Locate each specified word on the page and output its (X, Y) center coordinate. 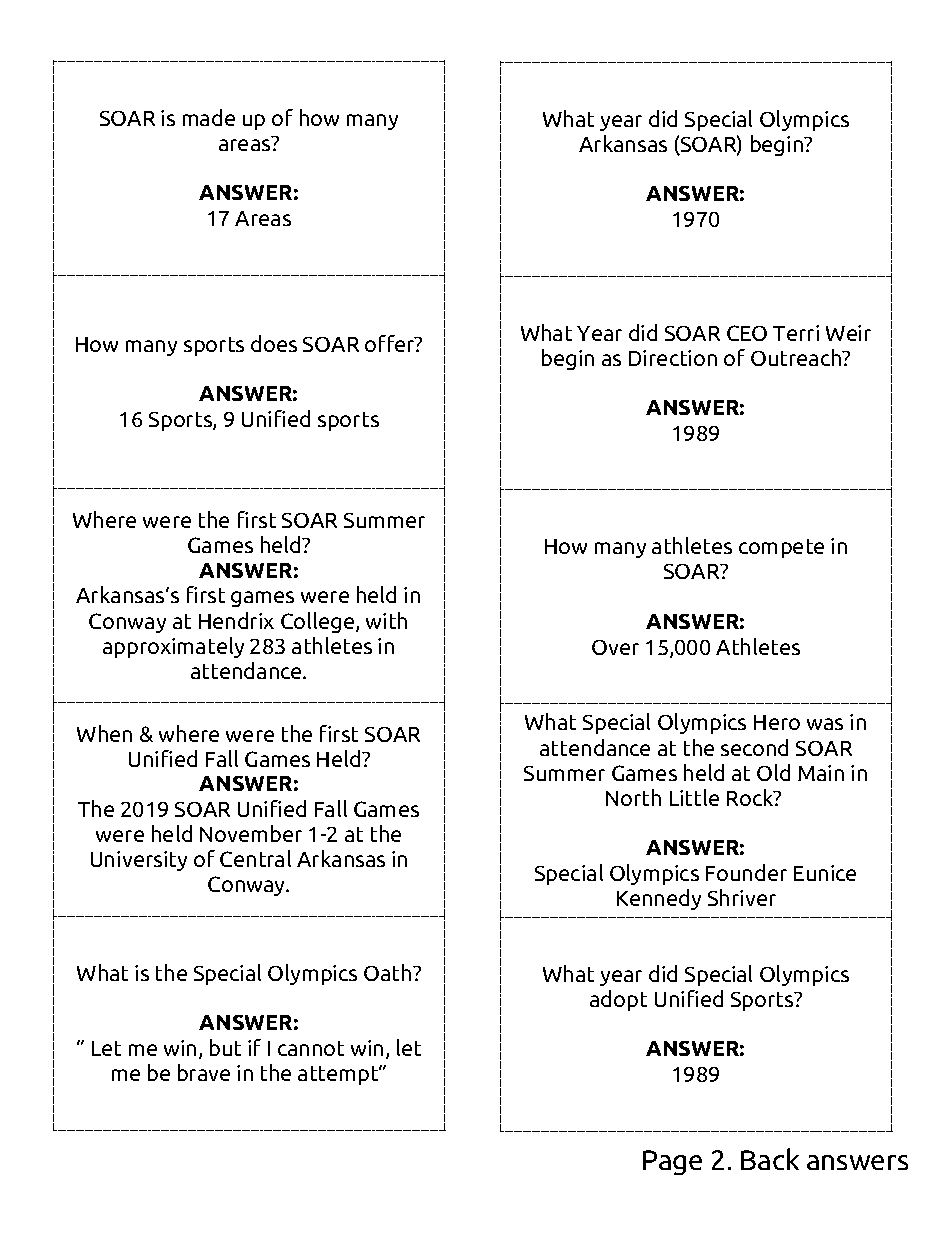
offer (391, 343)
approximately (173, 647)
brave (204, 1072)
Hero (777, 722)
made (209, 117)
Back (770, 1159)
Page (672, 1162)
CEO (747, 333)
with (386, 620)
